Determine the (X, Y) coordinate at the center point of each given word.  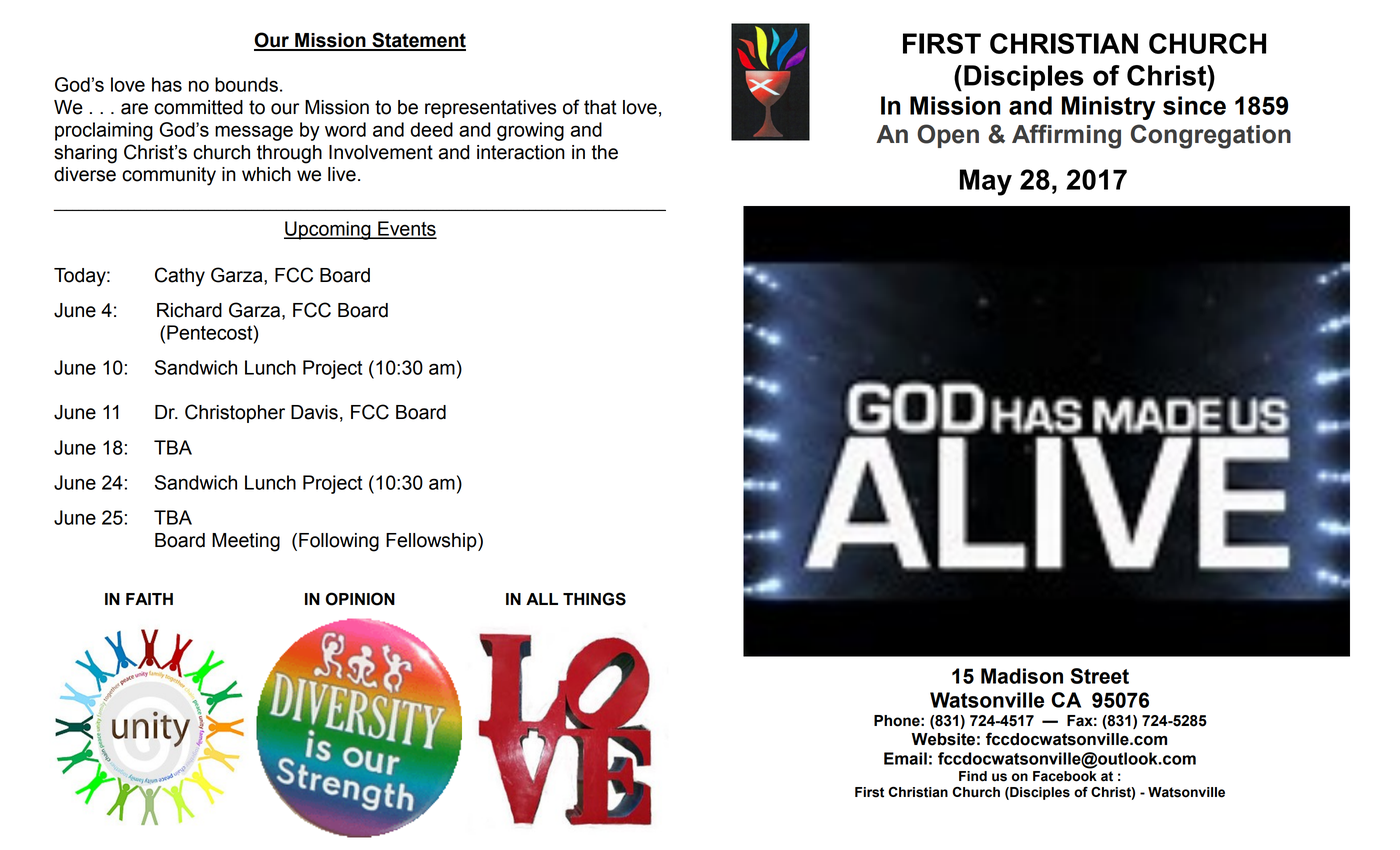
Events (406, 229)
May (986, 182)
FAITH (149, 599)
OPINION (360, 599)
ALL (542, 599)
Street (1100, 676)
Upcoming (328, 230)
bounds (246, 84)
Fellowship (432, 542)
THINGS (594, 599)
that (600, 107)
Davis (314, 412)
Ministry (1108, 108)
